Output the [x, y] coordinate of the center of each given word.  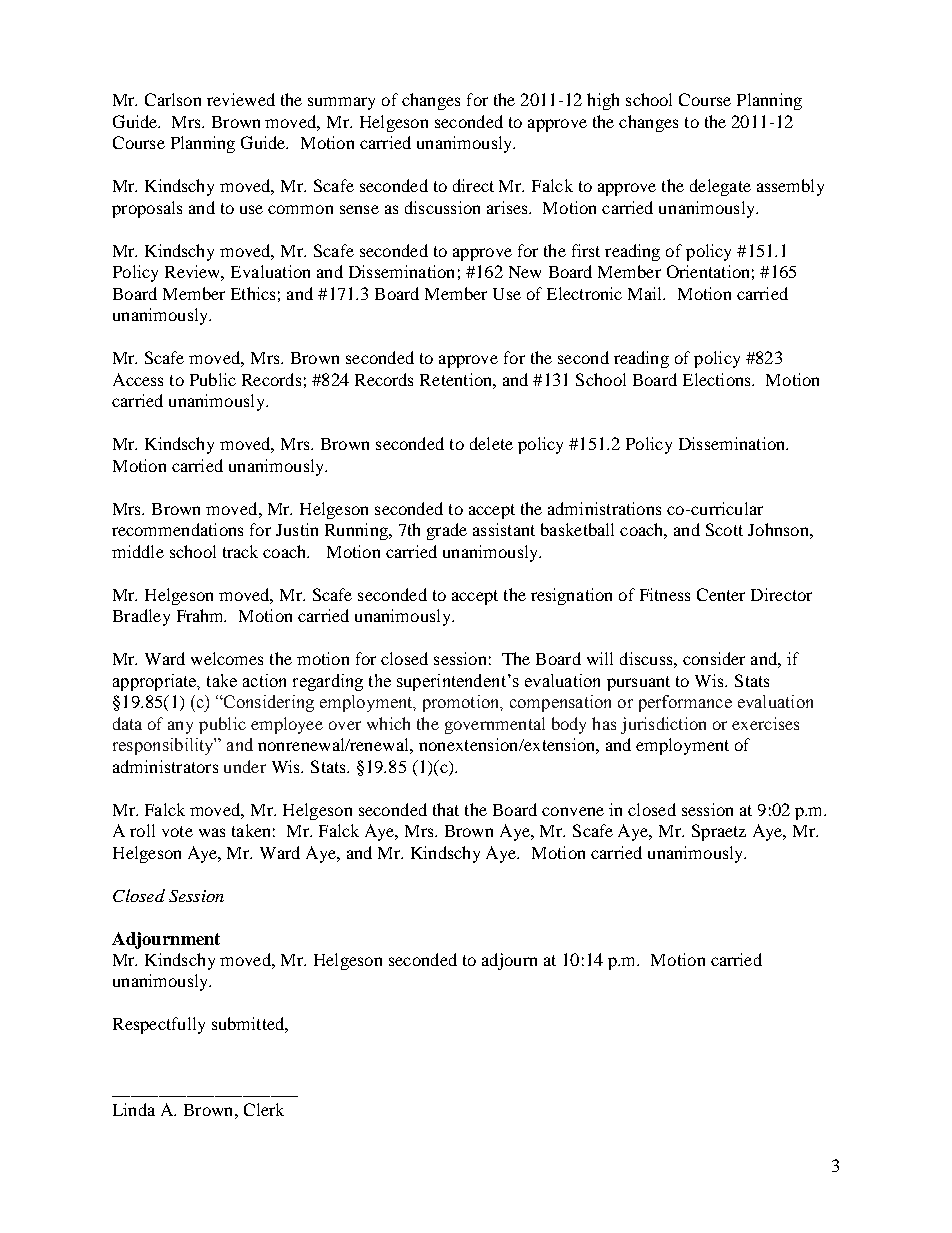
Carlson [173, 99]
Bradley [141, 617]
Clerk [264, 1109]
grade [447, 531]
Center [721, 594]
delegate [720, 187]
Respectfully [159, 1025]
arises [508, 207]
